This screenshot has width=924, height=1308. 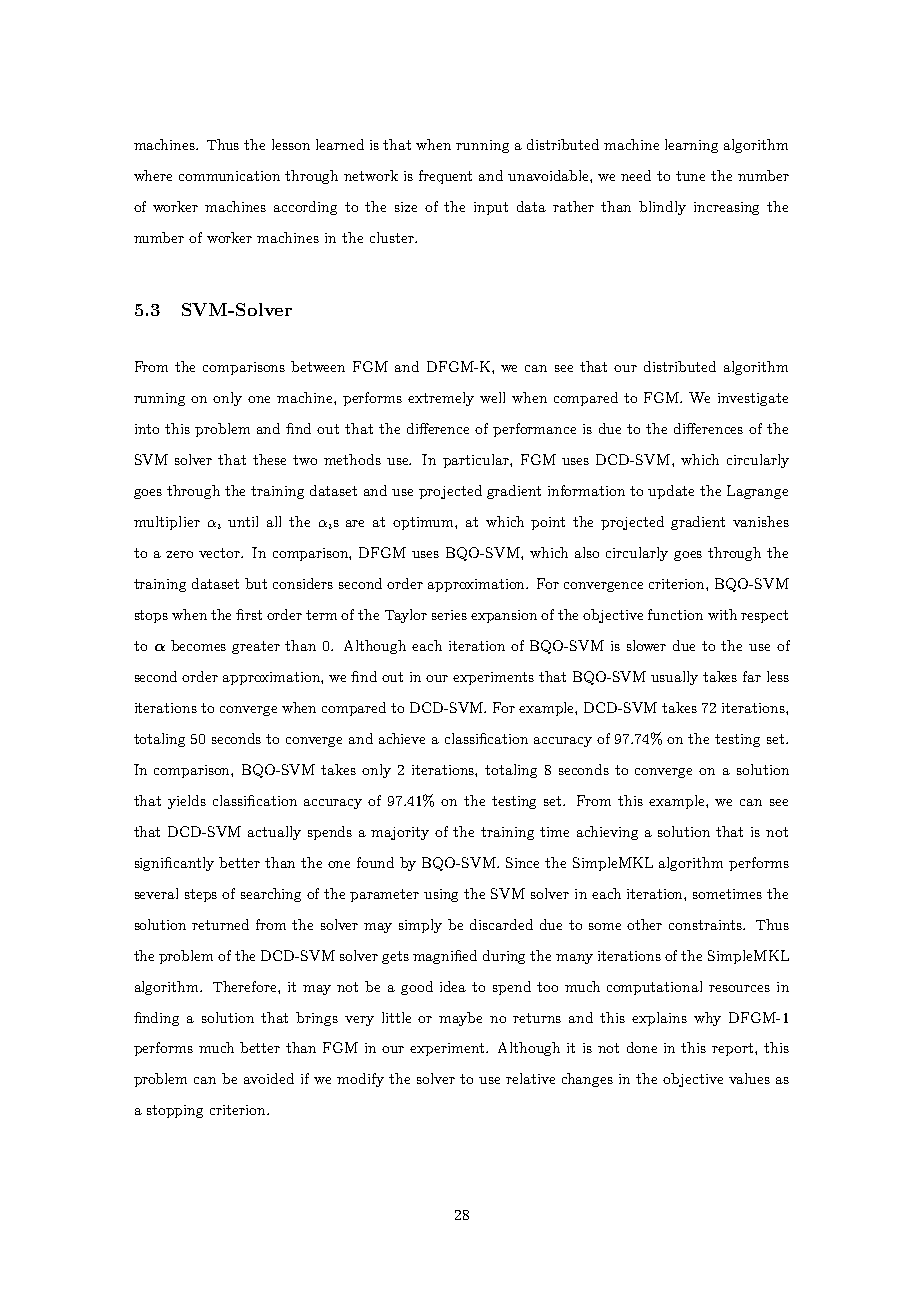 I want to click on significantly, so click(x=174, y=864).
